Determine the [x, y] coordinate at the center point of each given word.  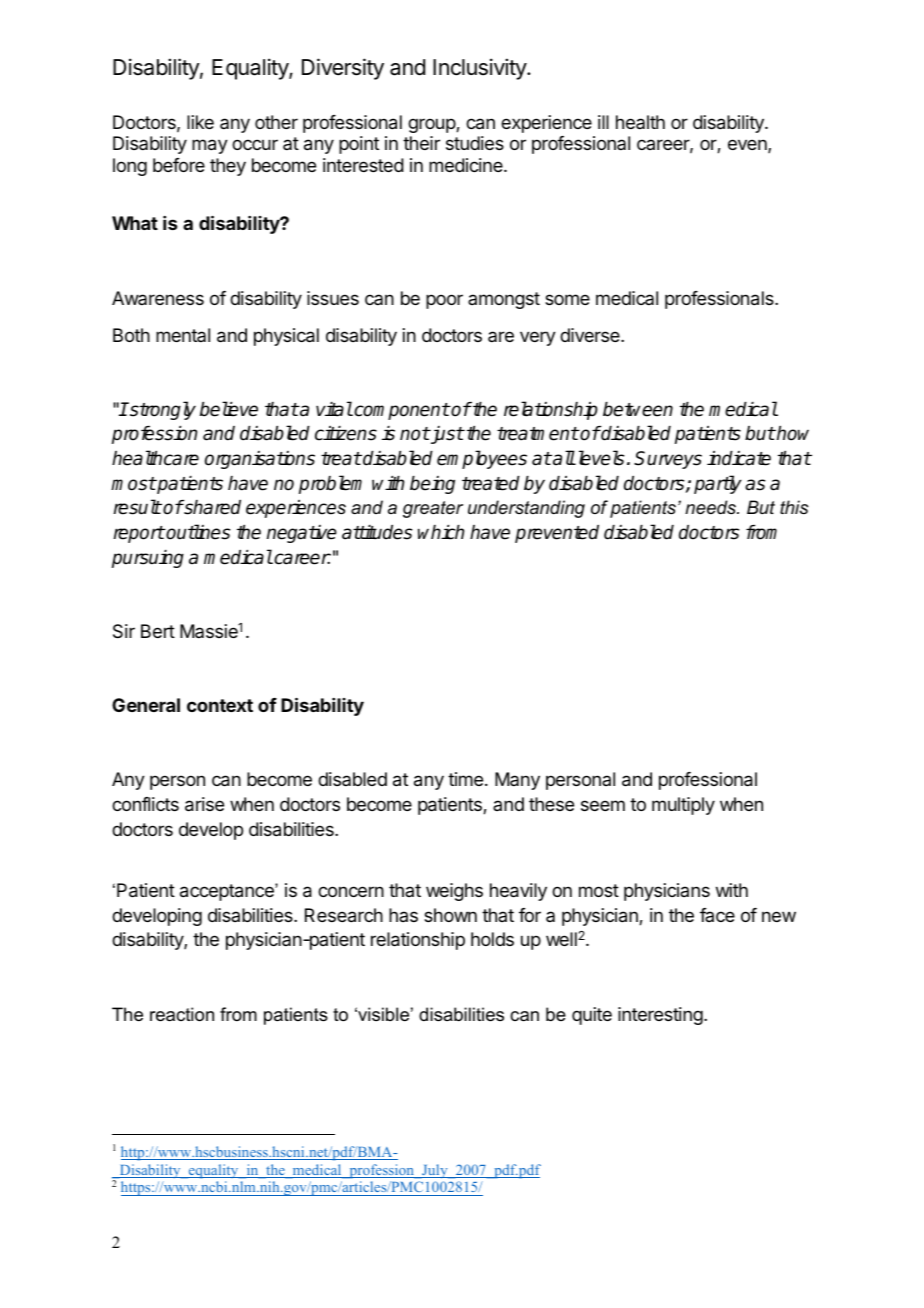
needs [711, 507]
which [441, 532]
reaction [182, 1014]
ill [603, 122]
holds [492, 939]
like [200, 122]
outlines [197, 532]
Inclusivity [480, 69]
